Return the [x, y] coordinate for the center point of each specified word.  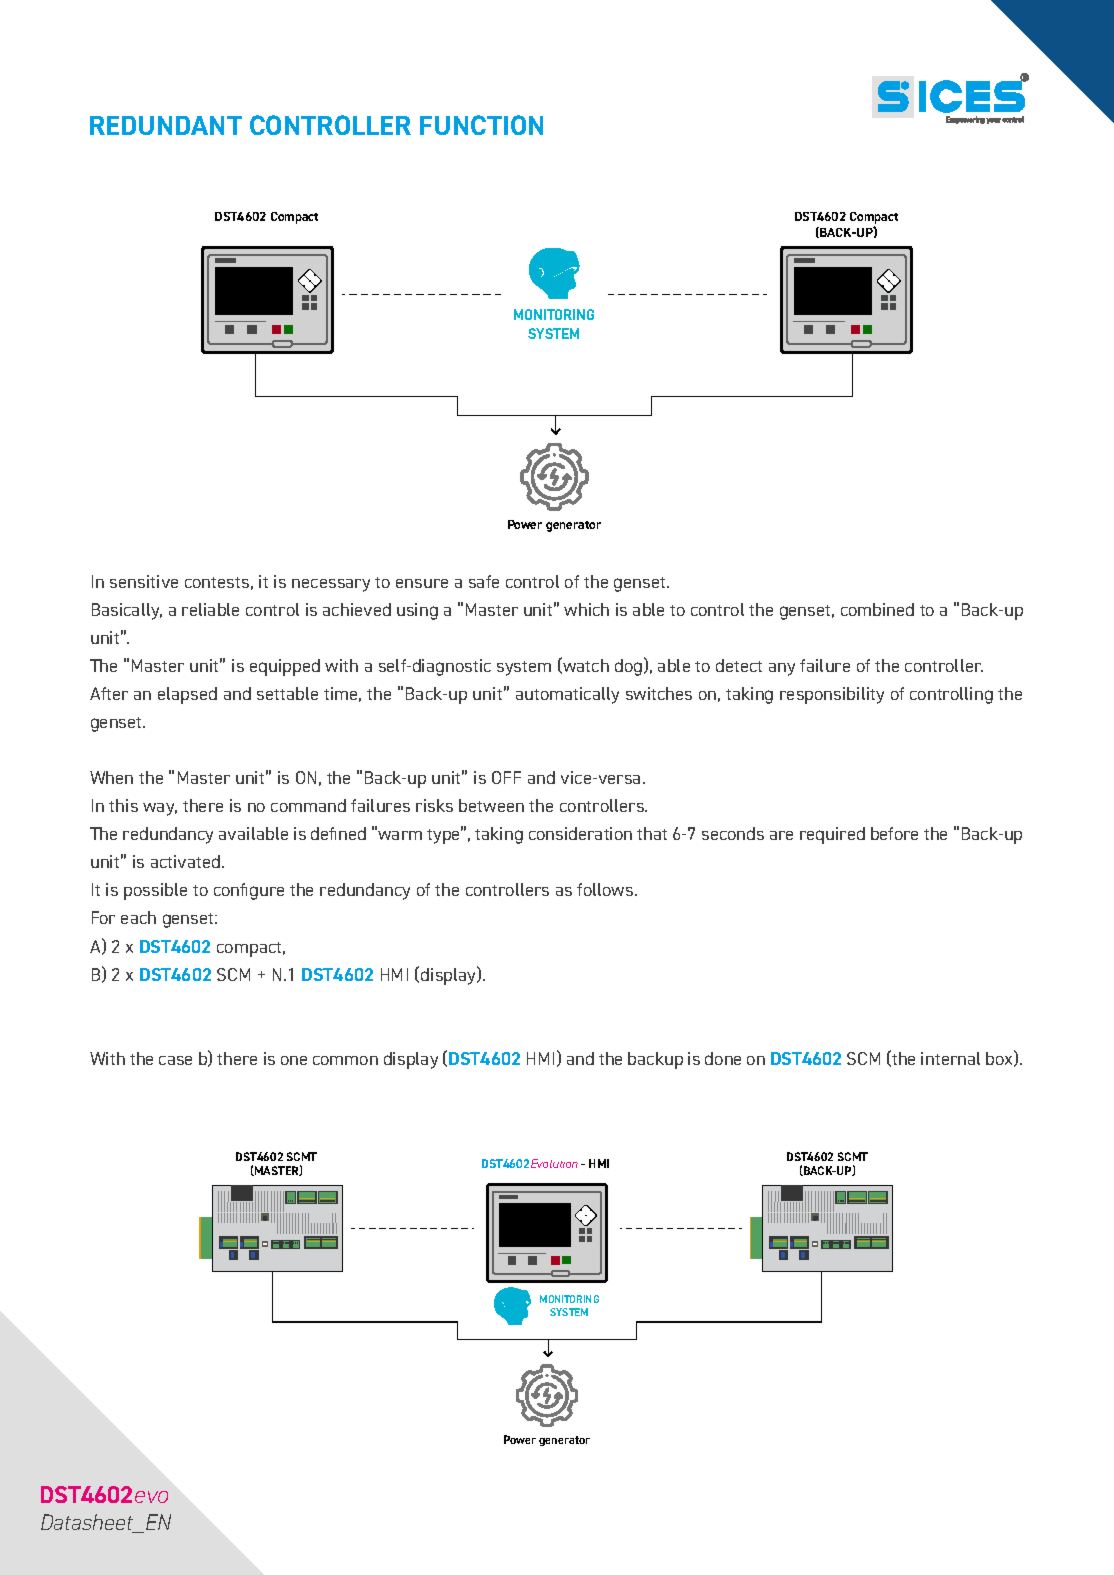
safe [484, 581]
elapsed [187, 695]
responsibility [832, 695]
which [586, 609]
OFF [506, 777]
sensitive [144, 581]
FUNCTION [481, 125]
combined [877, 609]
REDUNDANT [166, 125]
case [175, 1060]
